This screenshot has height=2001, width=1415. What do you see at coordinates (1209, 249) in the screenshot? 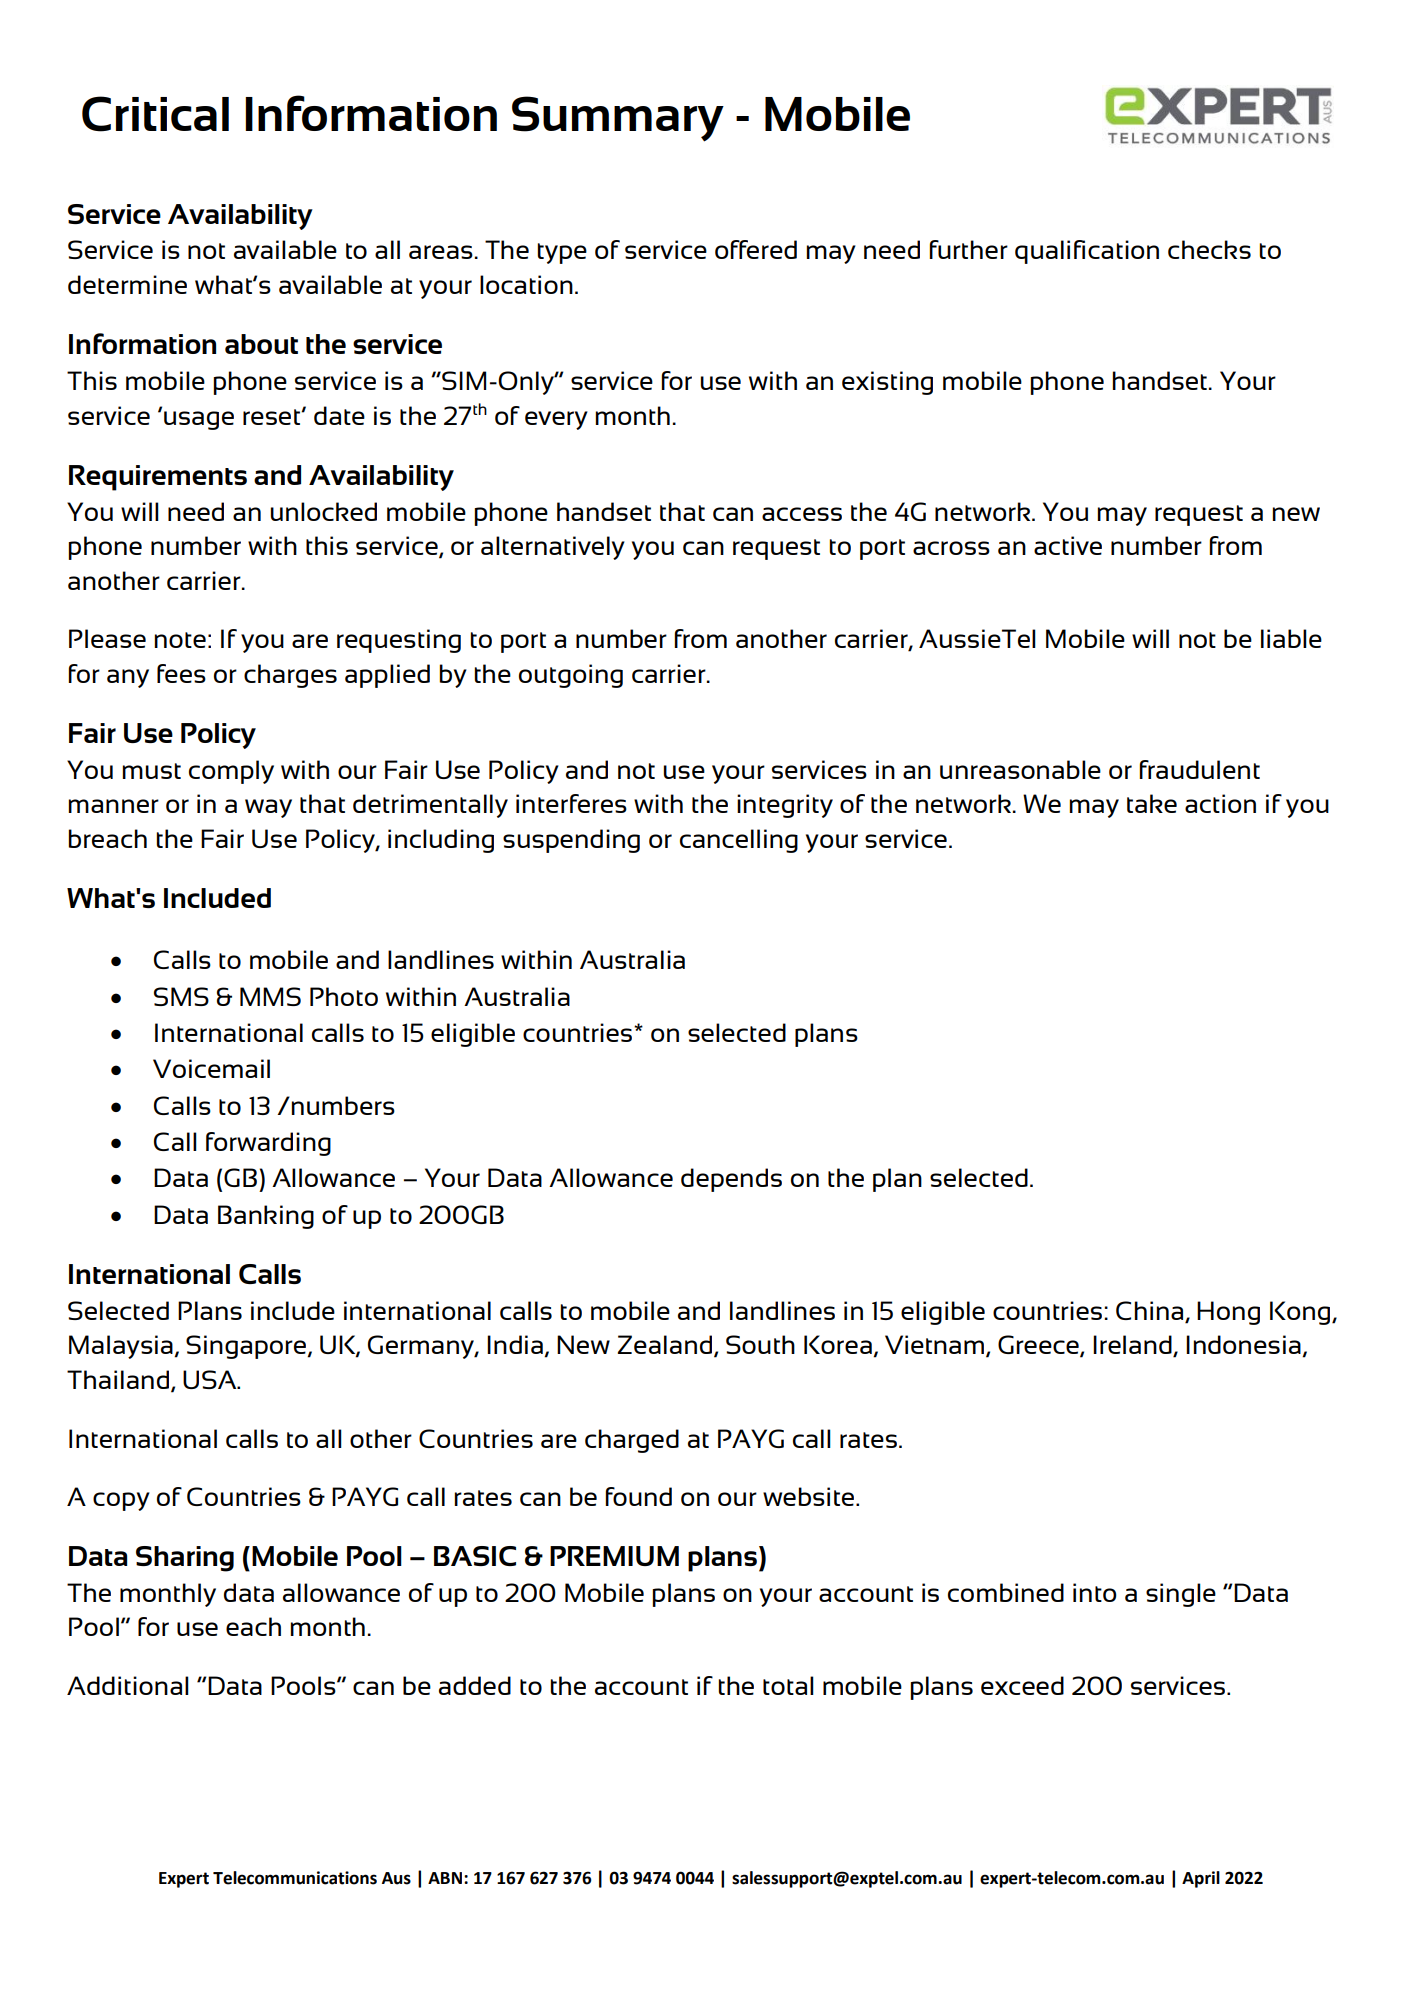
I see `checks` at bounding box center [1209, 249].
